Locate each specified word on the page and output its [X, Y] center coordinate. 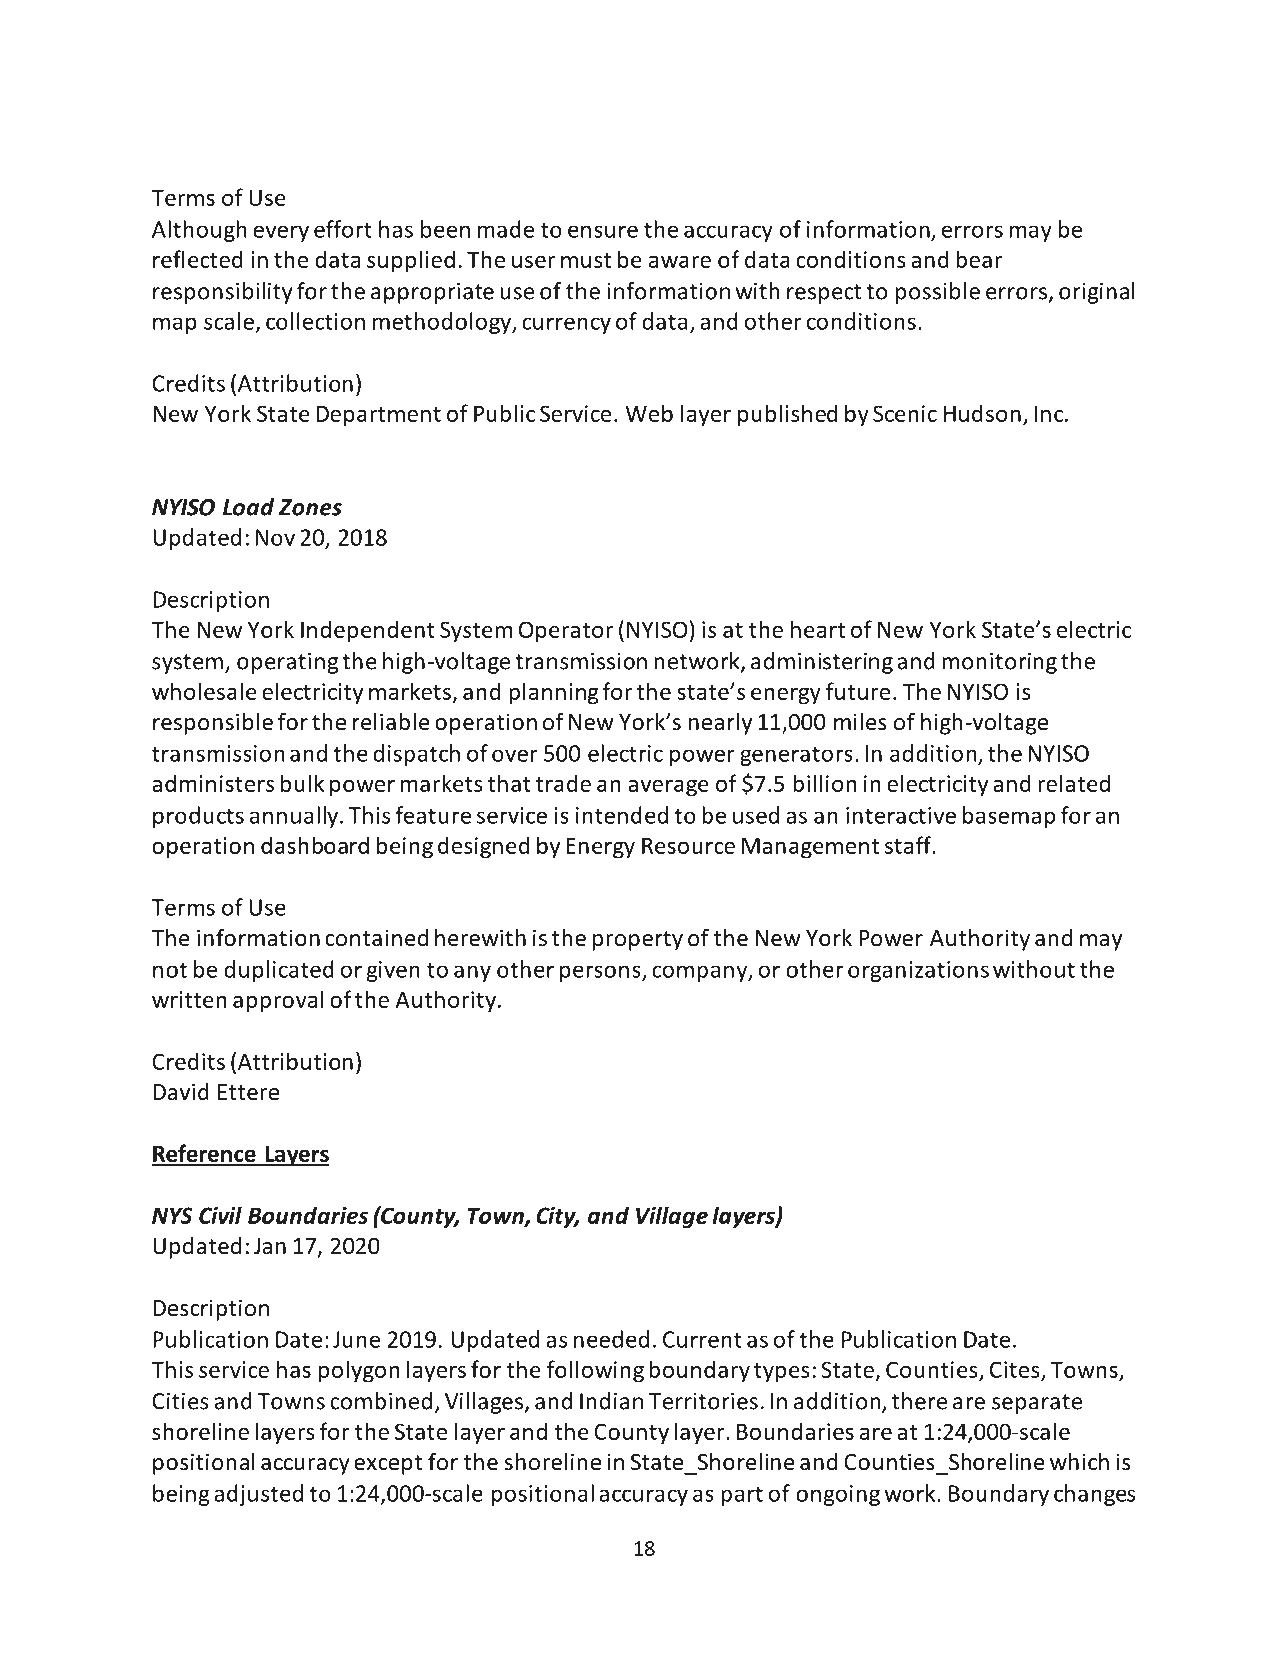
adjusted [258, 1495]
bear [979, 259]
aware [680, 262]
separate [1037, 1404]
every [281, 233]
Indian [611, 1401]
